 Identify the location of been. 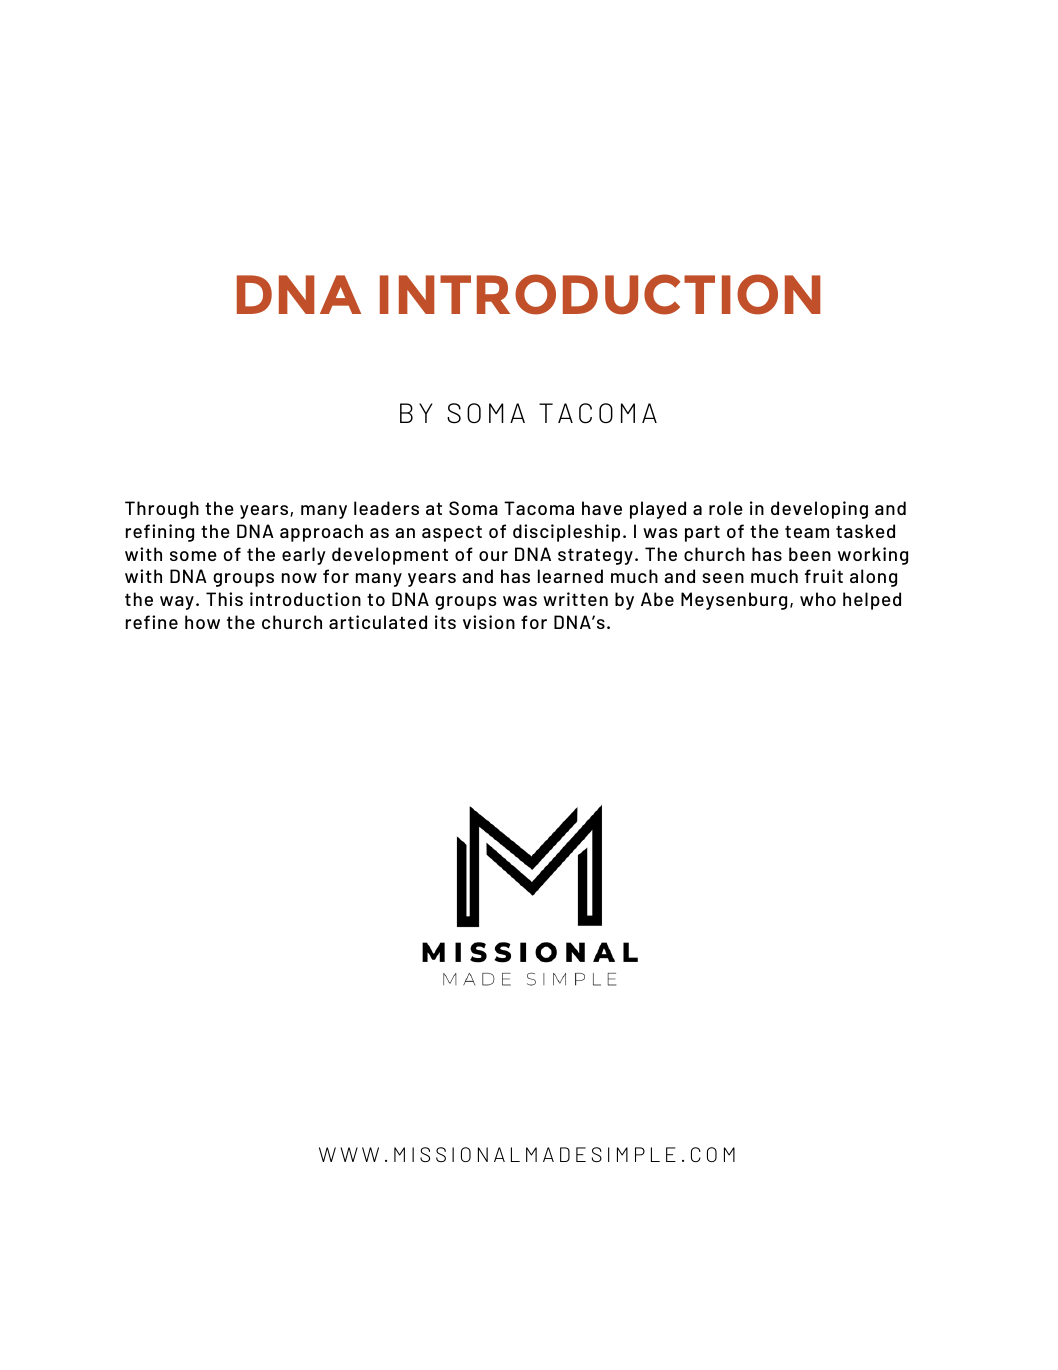
(810, 554).
